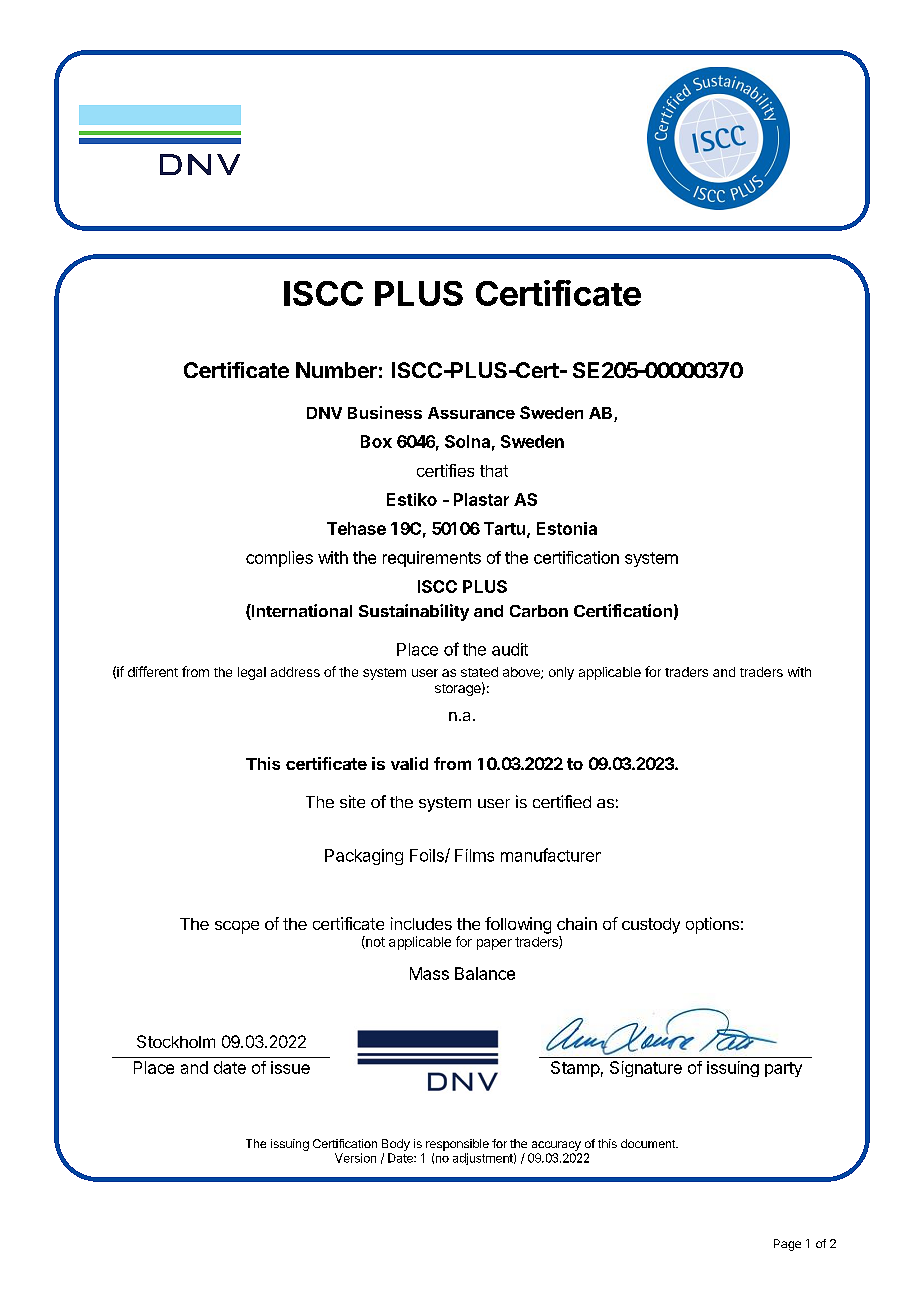  Describe the element at coordinates (336, 370) in the screenshot. I see `Number` at that location.
